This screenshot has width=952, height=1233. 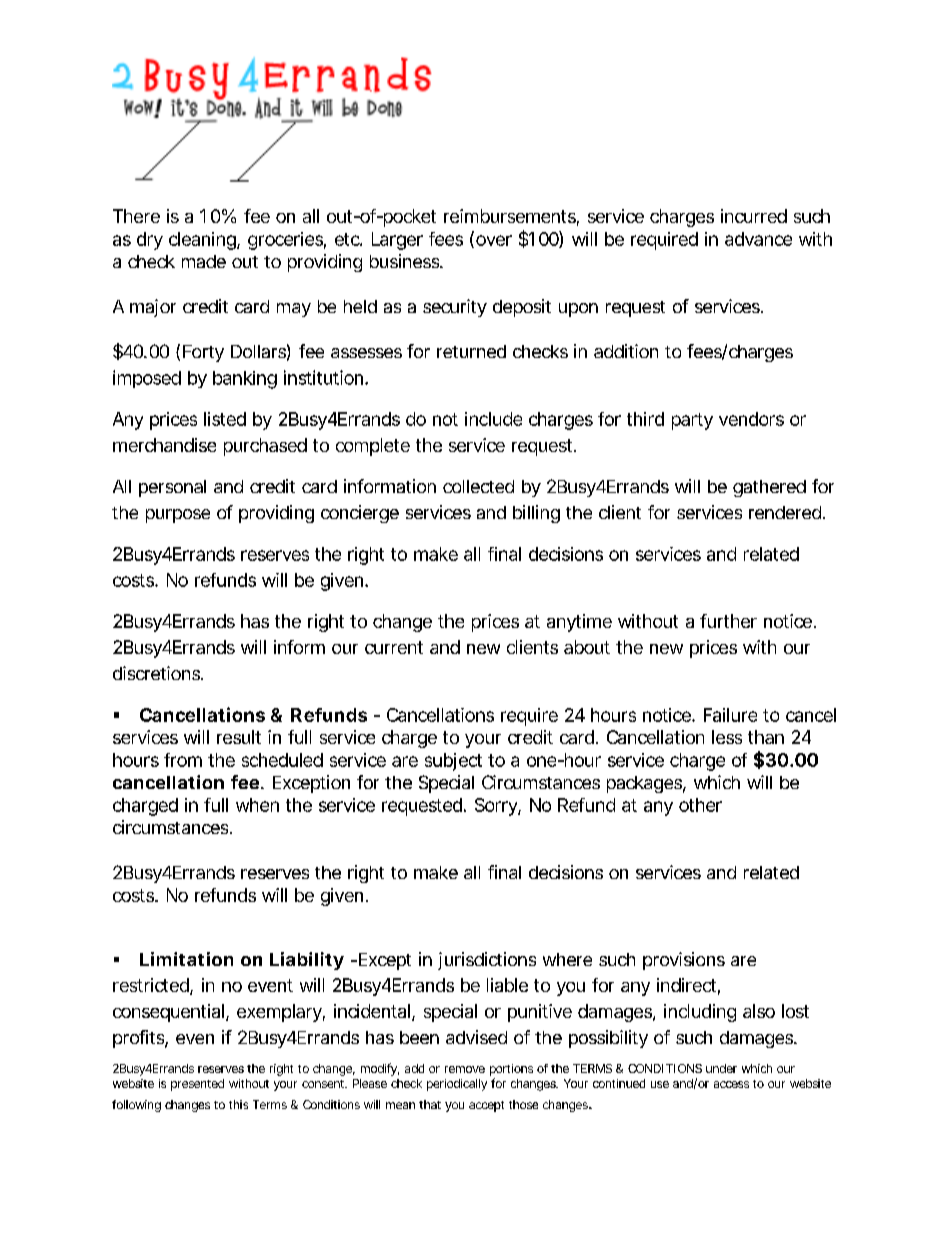 What do you see at coordinates (257, 805) in the screenshot?
I see `when` at bounding box center [257, 805].
